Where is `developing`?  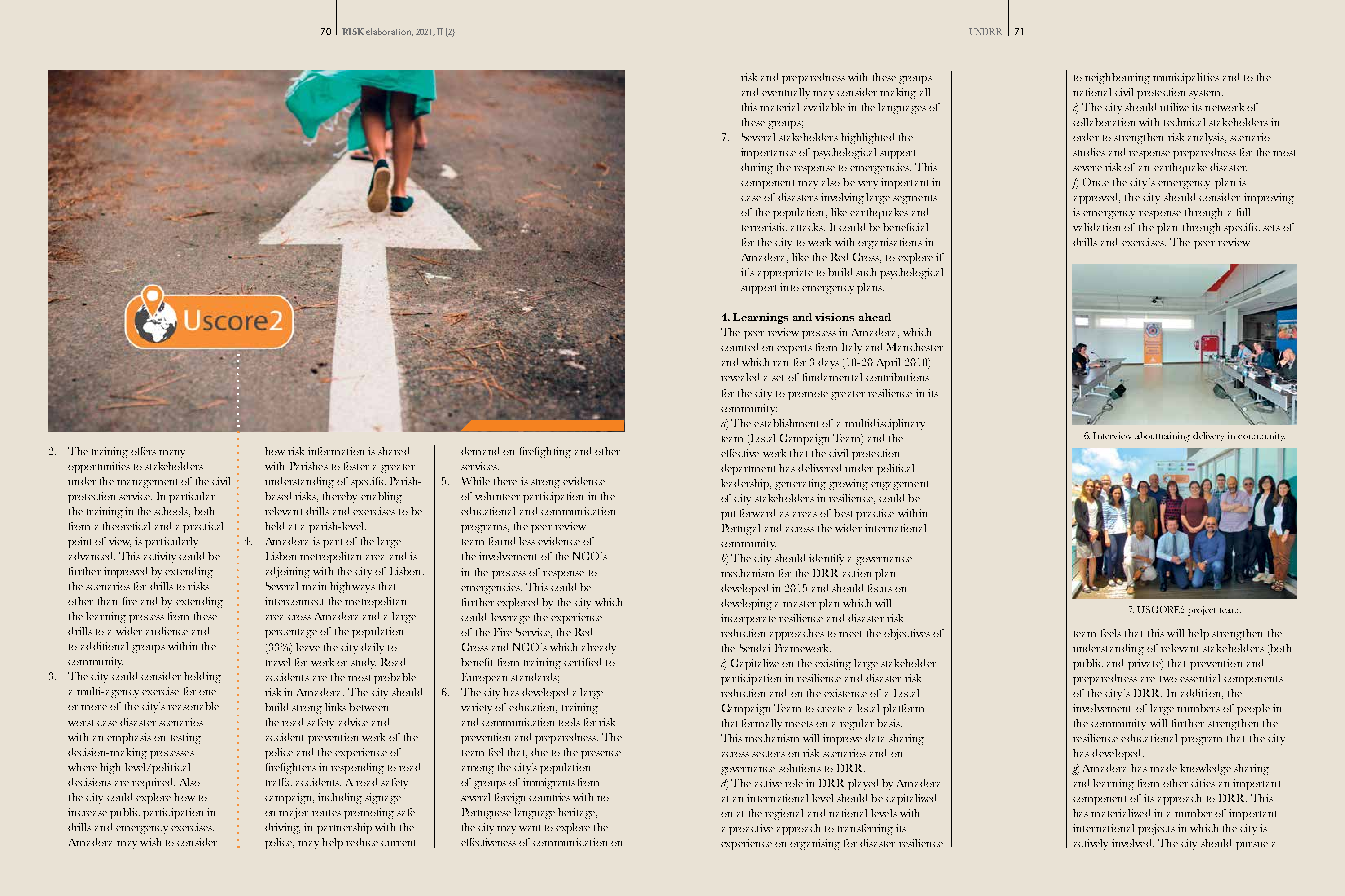 developing is located at coordinates (746, 604).
